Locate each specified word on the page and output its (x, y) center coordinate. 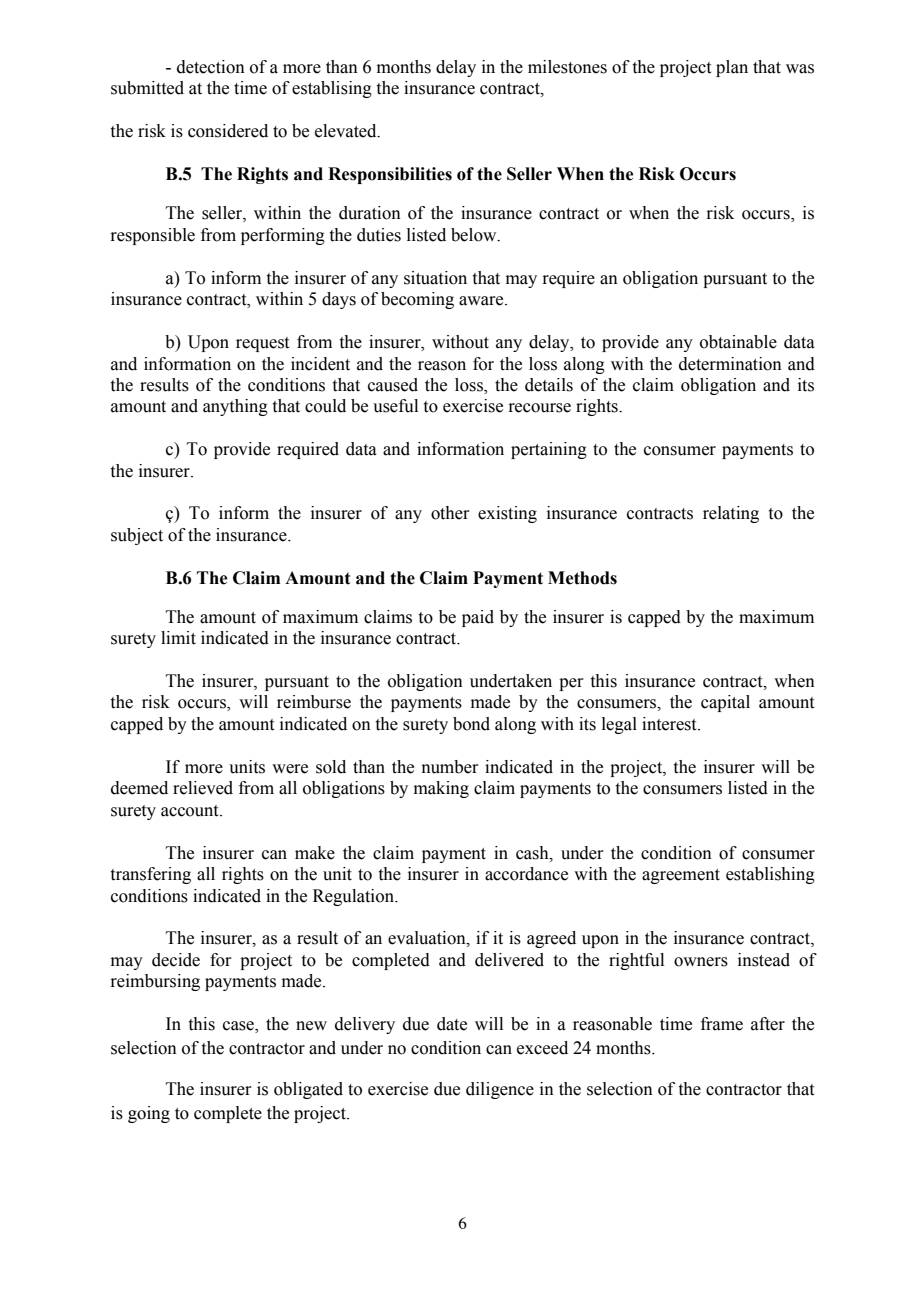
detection (211, 67)
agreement (681, 876)
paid (478, 618)
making (441, 789)
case (239, 1027)
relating (731, 514)
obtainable (738, 342)
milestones (567, 67)
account (191, 811)
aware (482, 301)
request (262, 344)
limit (178, 638)
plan (732, 68)
